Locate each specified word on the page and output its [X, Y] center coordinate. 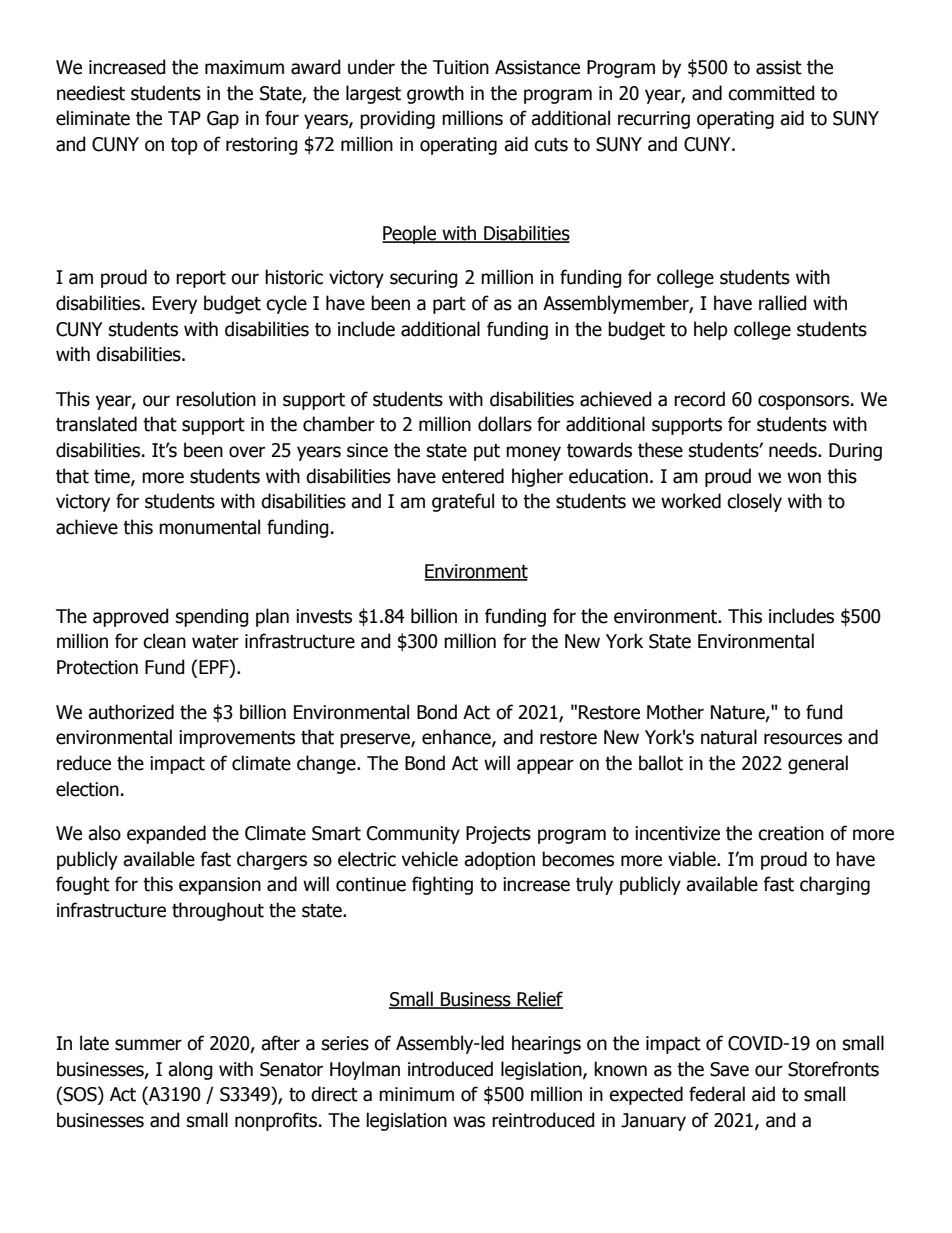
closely [754, 502]
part [449, 305]
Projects [498, 835]
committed [771, 93]
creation [791, 833]
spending [212, 617]
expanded [166, 834]
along [190, 1070]
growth [435, 94]
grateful [463, 502]
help [711, 330]
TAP [184, 118]
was [469, 1122]
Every [175, 305]
